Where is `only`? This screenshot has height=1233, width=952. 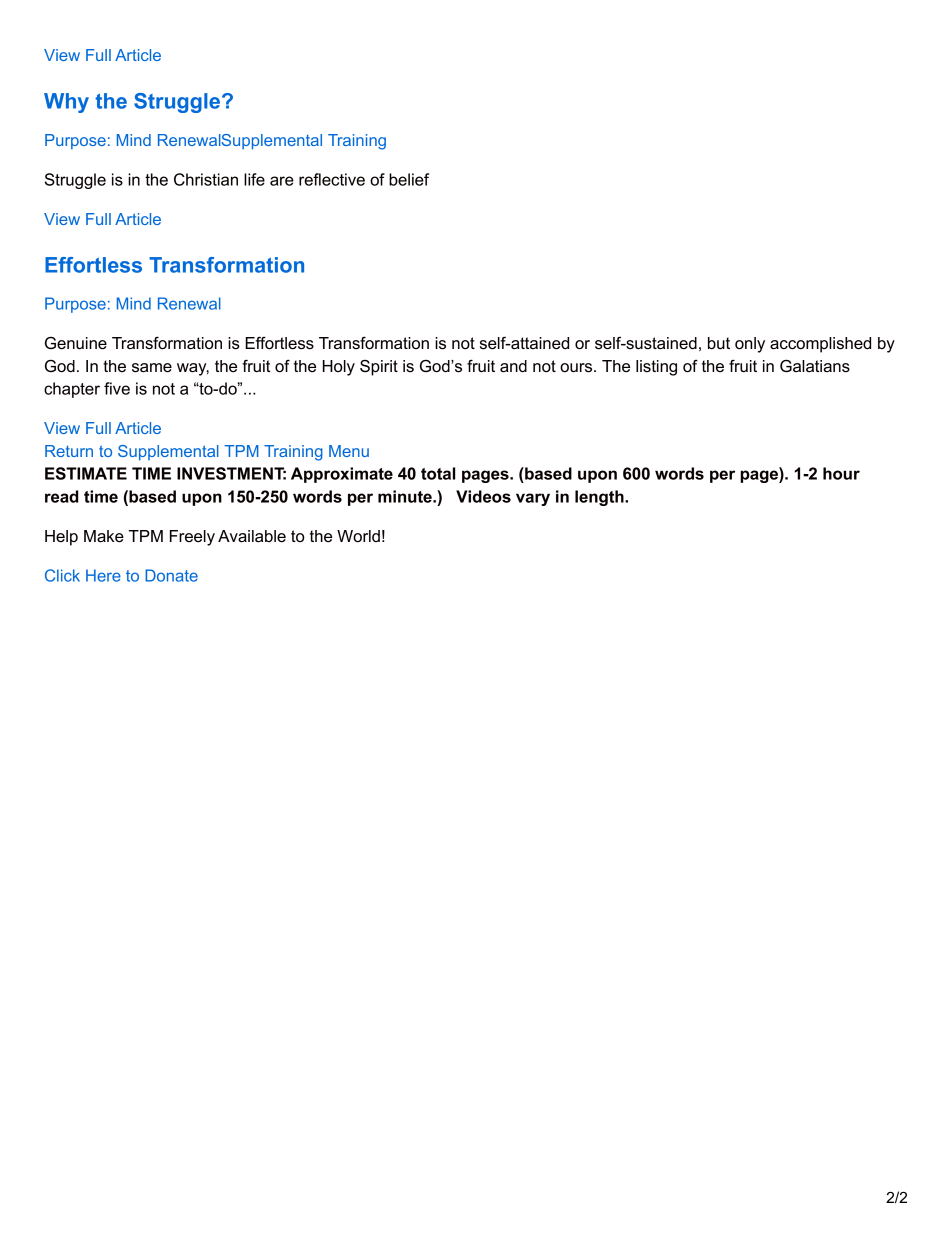 only is located at coordinates (750, 345).
